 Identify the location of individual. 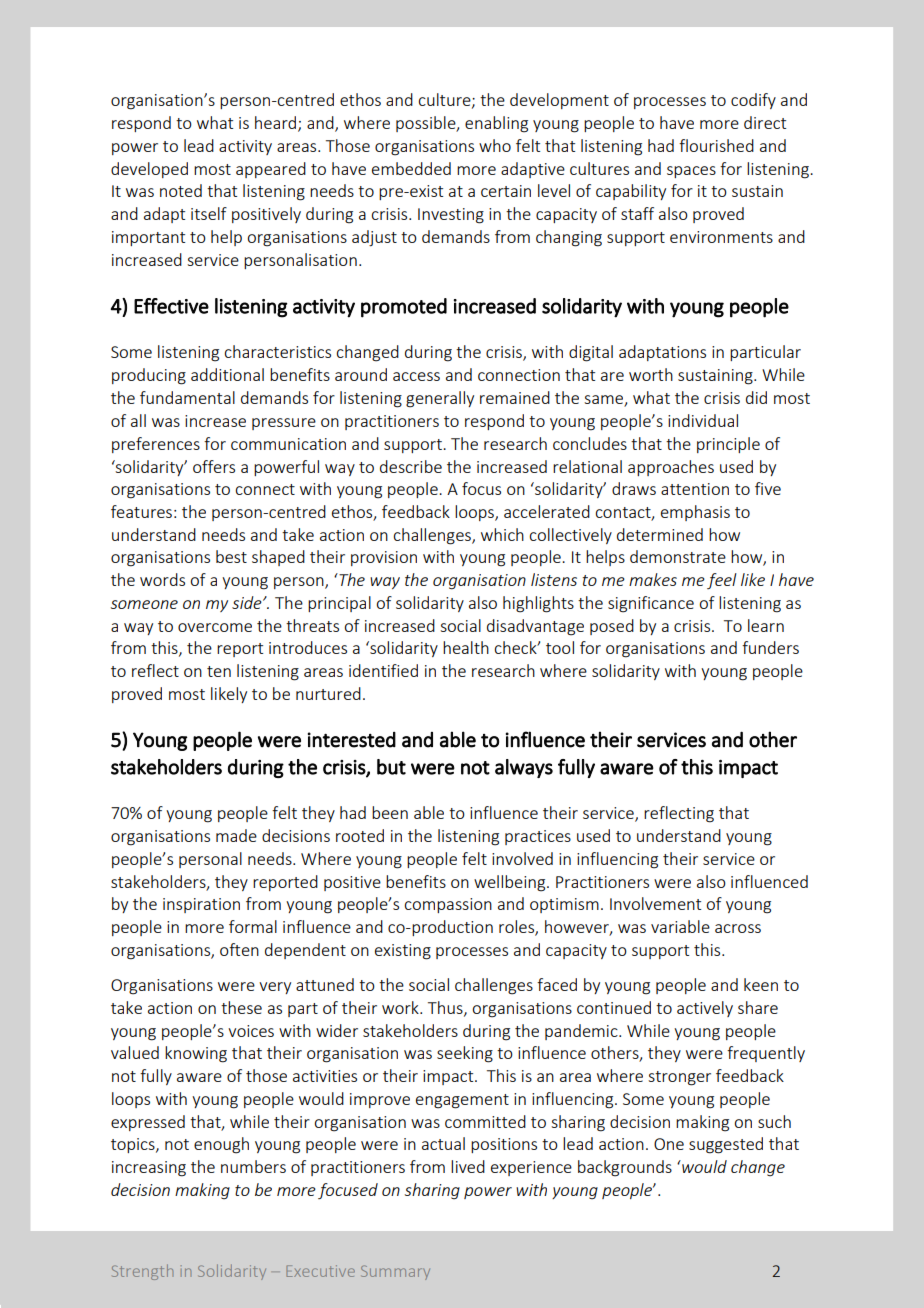
(703, 420).
